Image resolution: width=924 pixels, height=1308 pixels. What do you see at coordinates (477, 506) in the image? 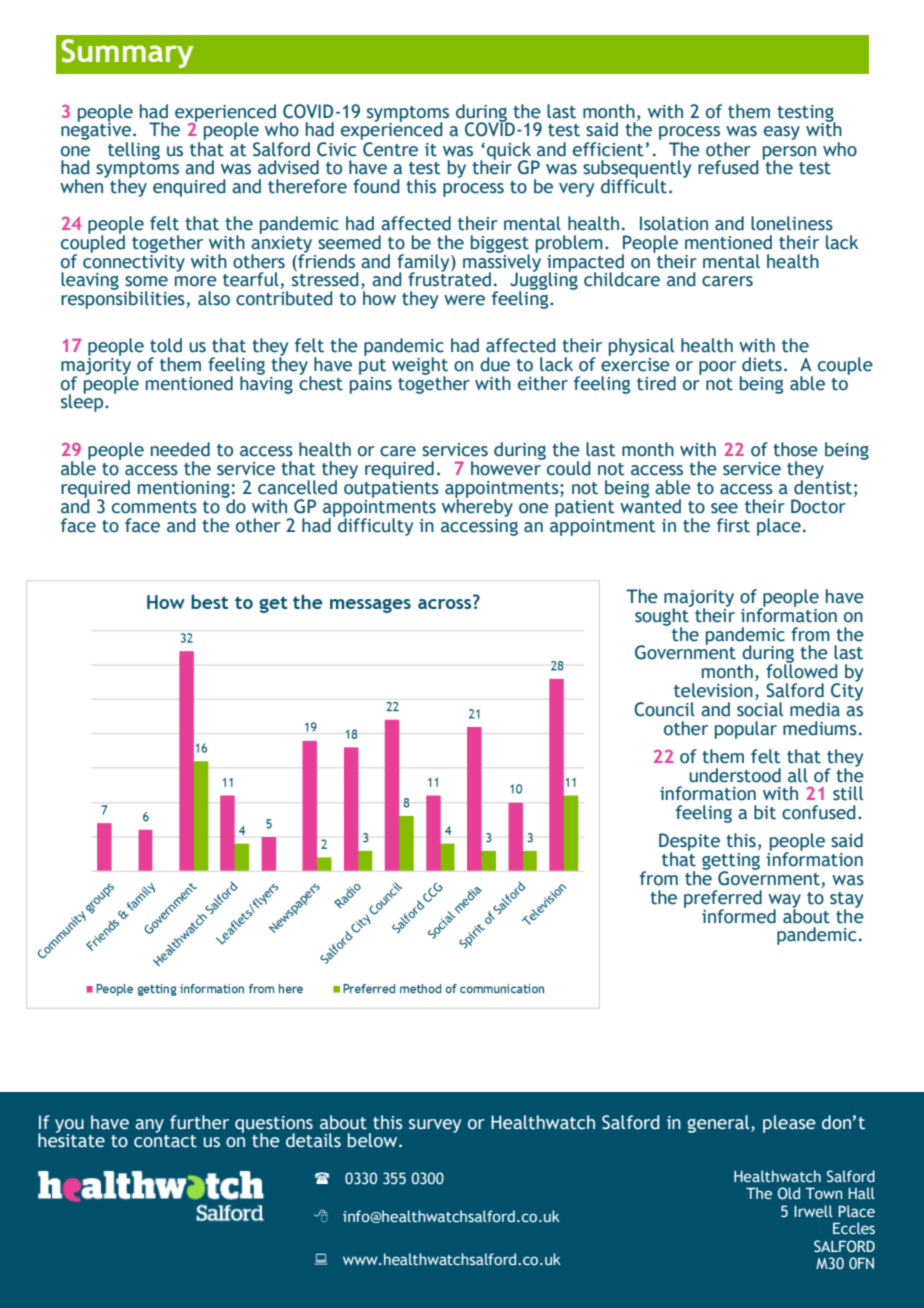
I see `whereby` at bounding box center [477, 506].
